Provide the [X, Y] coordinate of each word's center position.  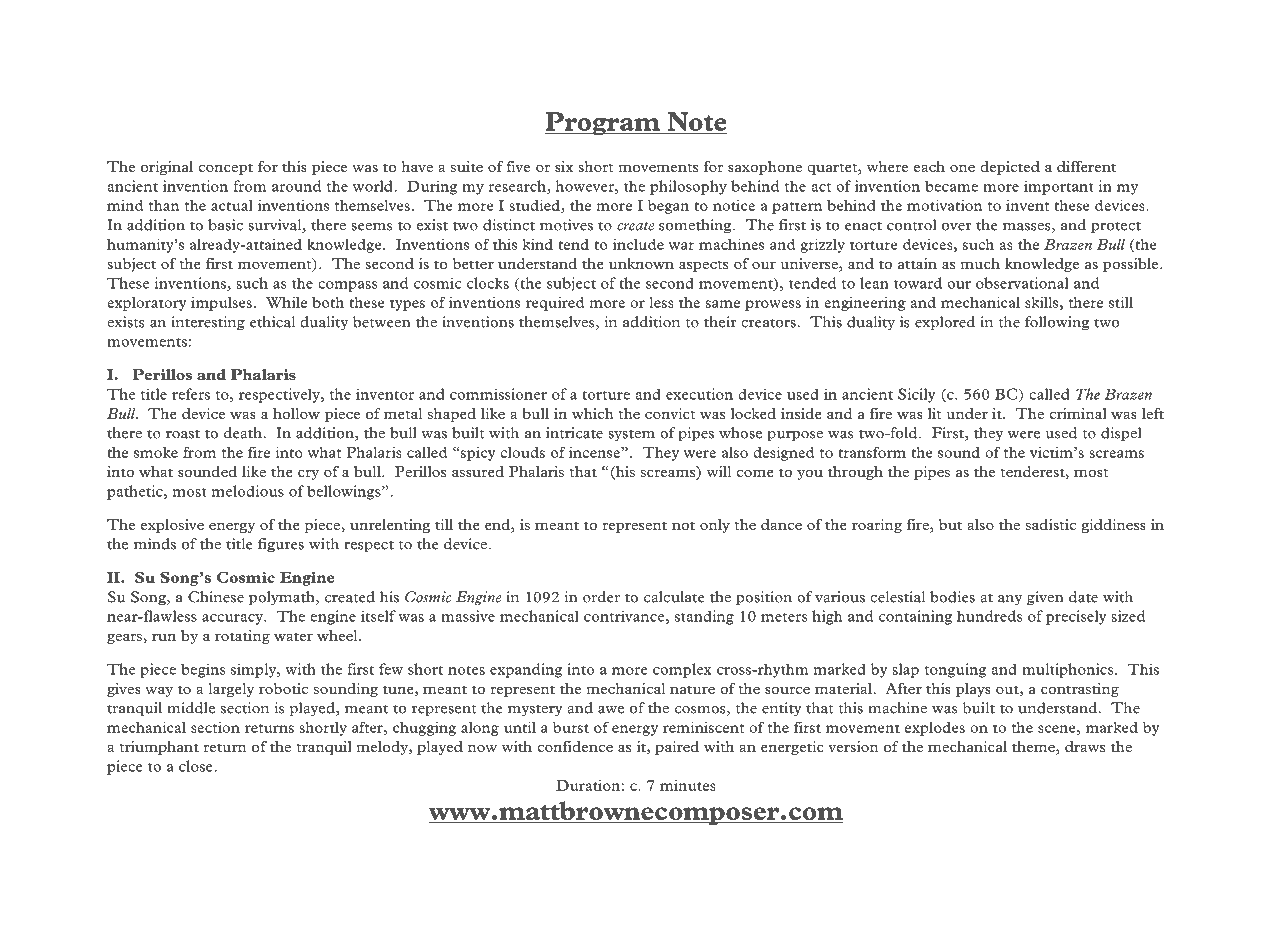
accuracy [233, 619]
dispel [1121, 434]
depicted [1010, 168]
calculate [674, 597]
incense [595, 452]
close [197, 766]
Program [603, 123]
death [244, 433]
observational [1022, 283]
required [555, 303]
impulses [221, 304]
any [1010, 600]
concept [225, 169]
